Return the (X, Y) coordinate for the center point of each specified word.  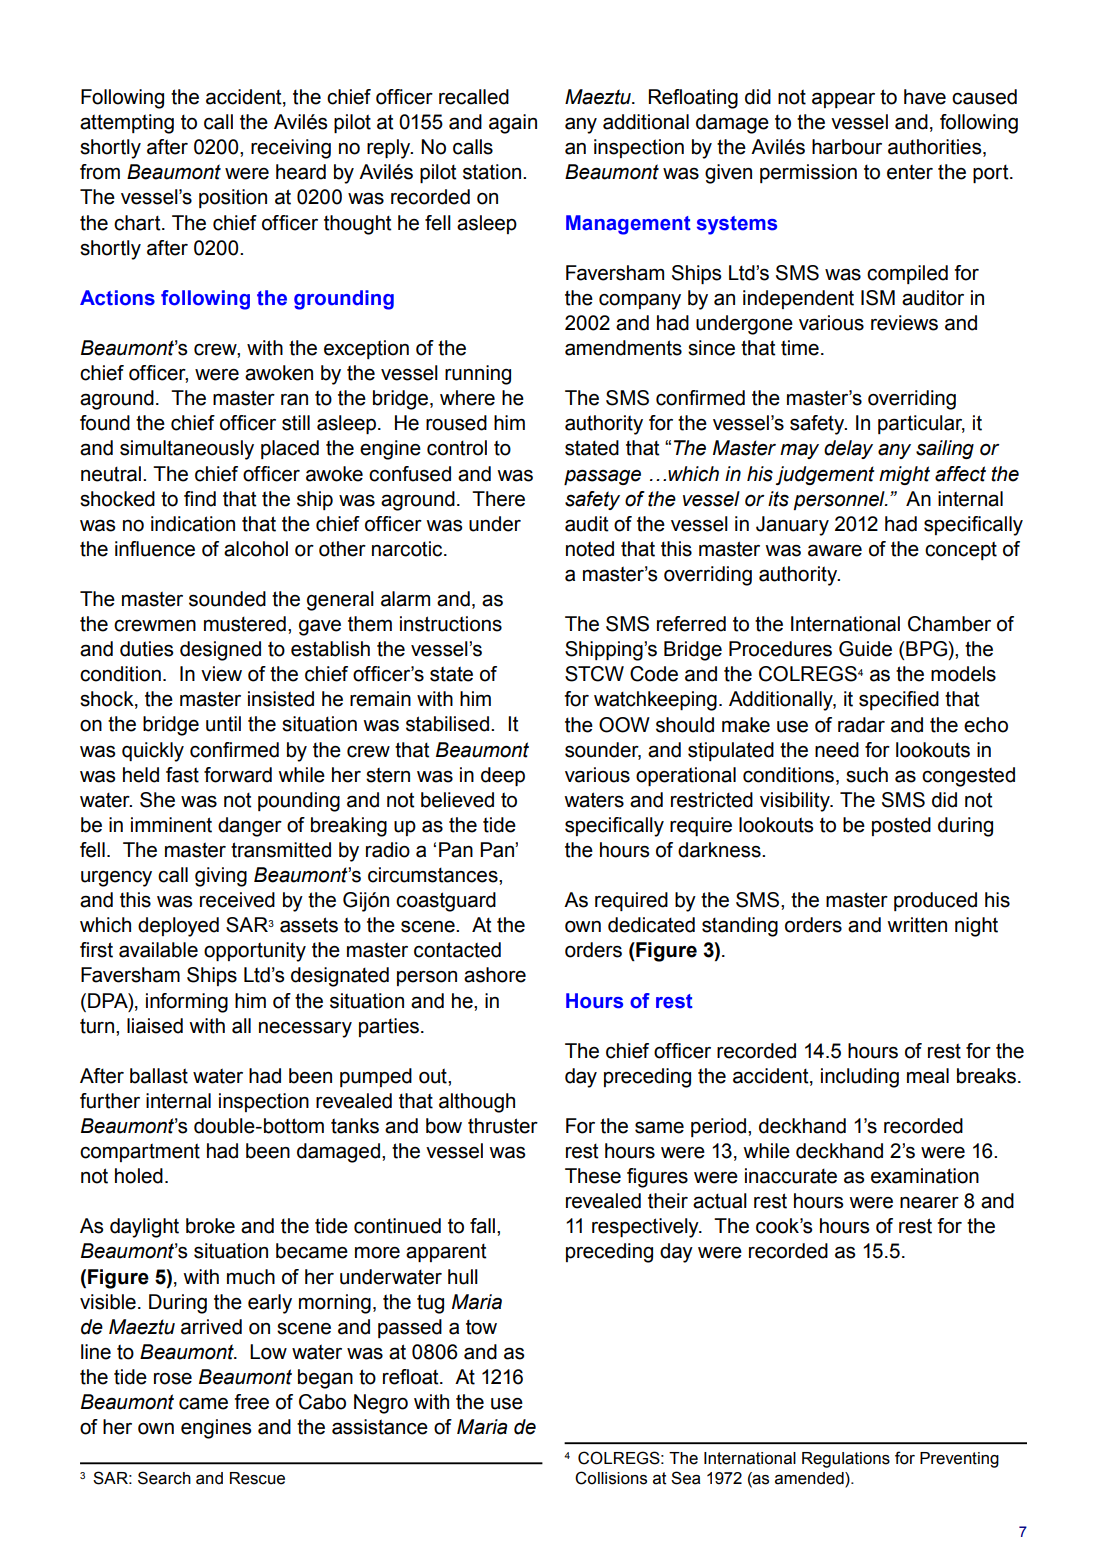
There (498, 499)
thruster (503, 1126)
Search (164, 1478)
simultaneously (187, 450)
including (860, 1078)
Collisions (611, 1478)
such (867, 775)
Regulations (846, 1460)
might (904, 475)
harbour (847, 147)
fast (182, 775)
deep (503, 776)
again (513, 124)
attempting (127, 124)
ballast (159, 1076)
